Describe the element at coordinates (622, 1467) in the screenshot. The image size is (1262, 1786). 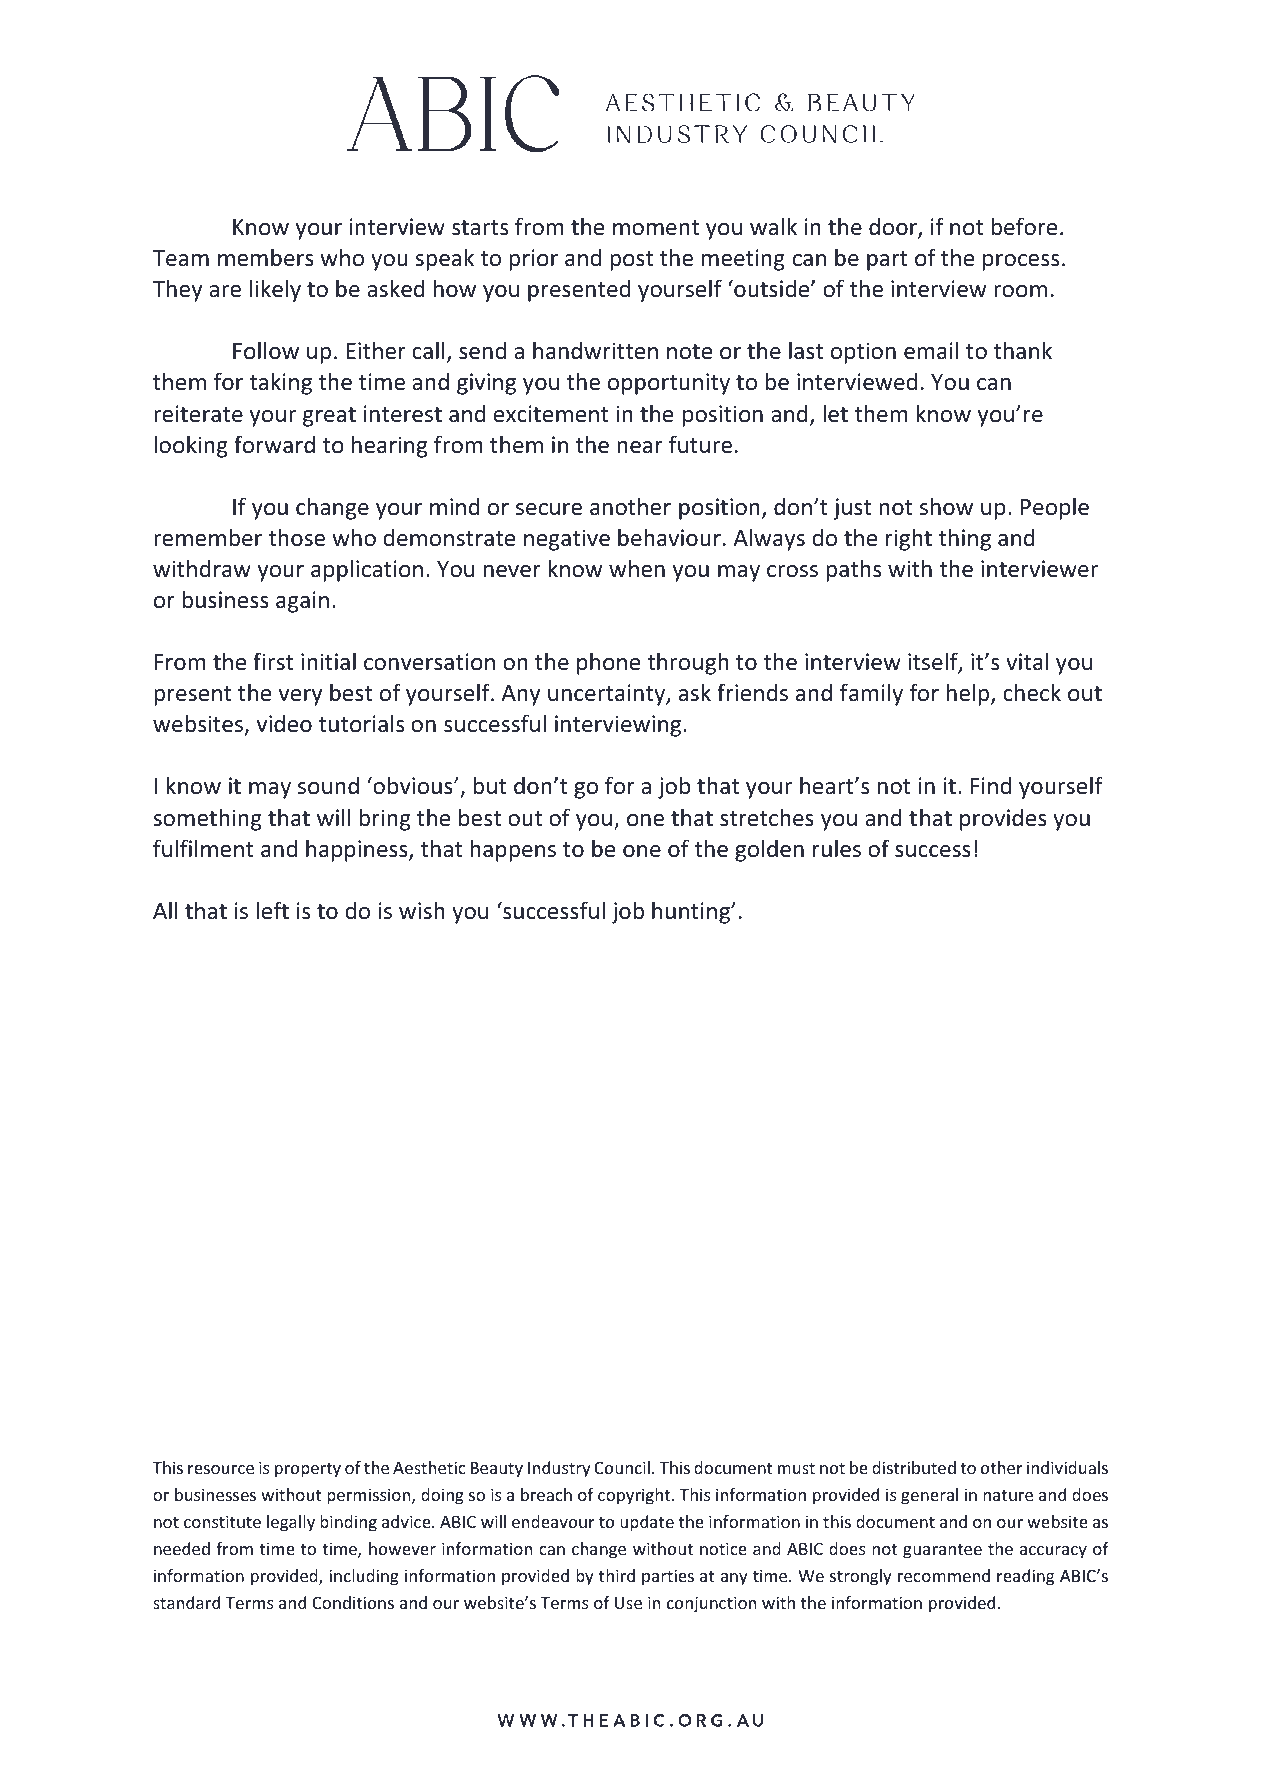
I see `Council` at that location.
